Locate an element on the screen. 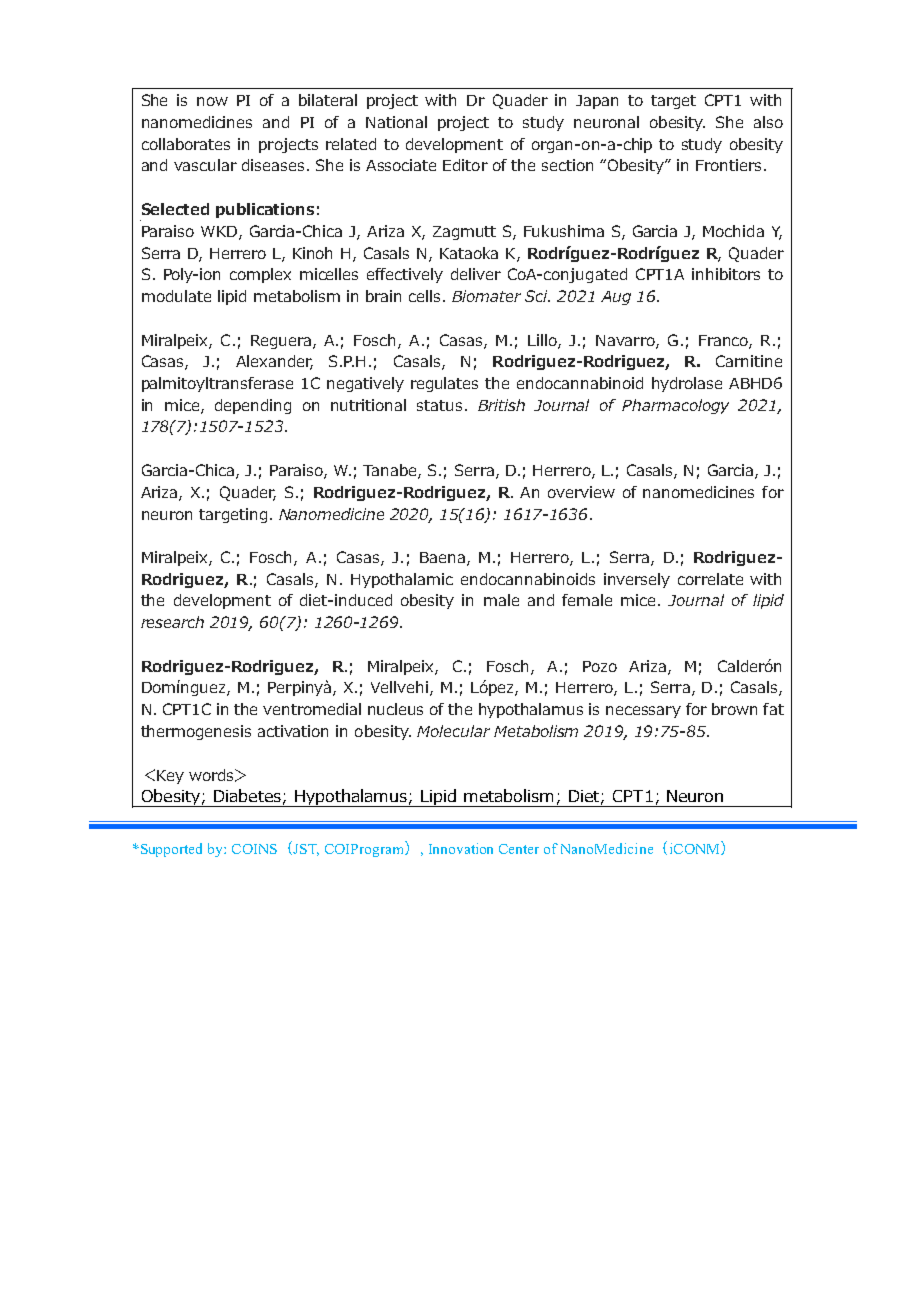 The width and height of the screenshot is (924, 1308). now is located at coordinates (212, 101).
